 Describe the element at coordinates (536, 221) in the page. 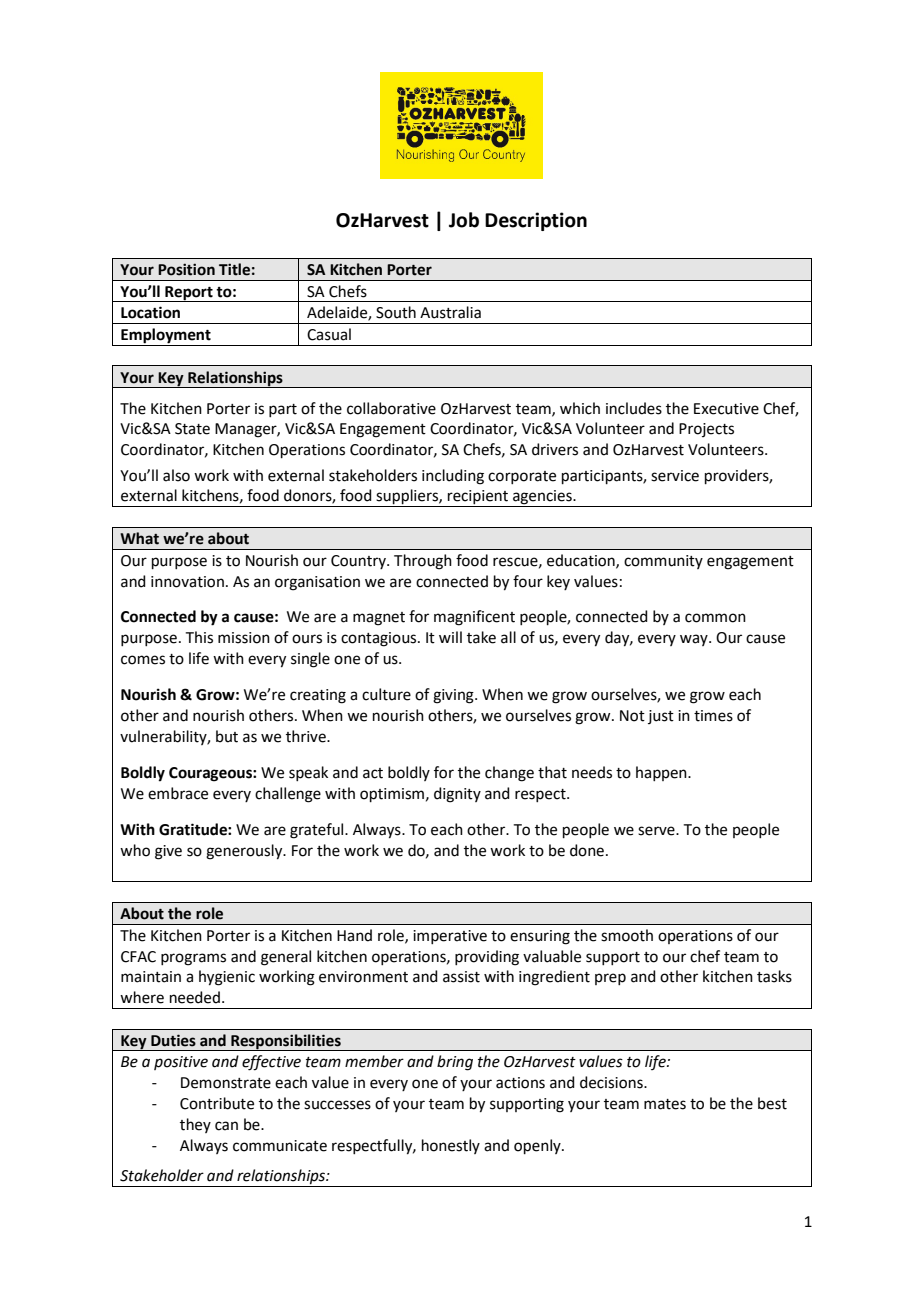

I see `Description` at that location.
